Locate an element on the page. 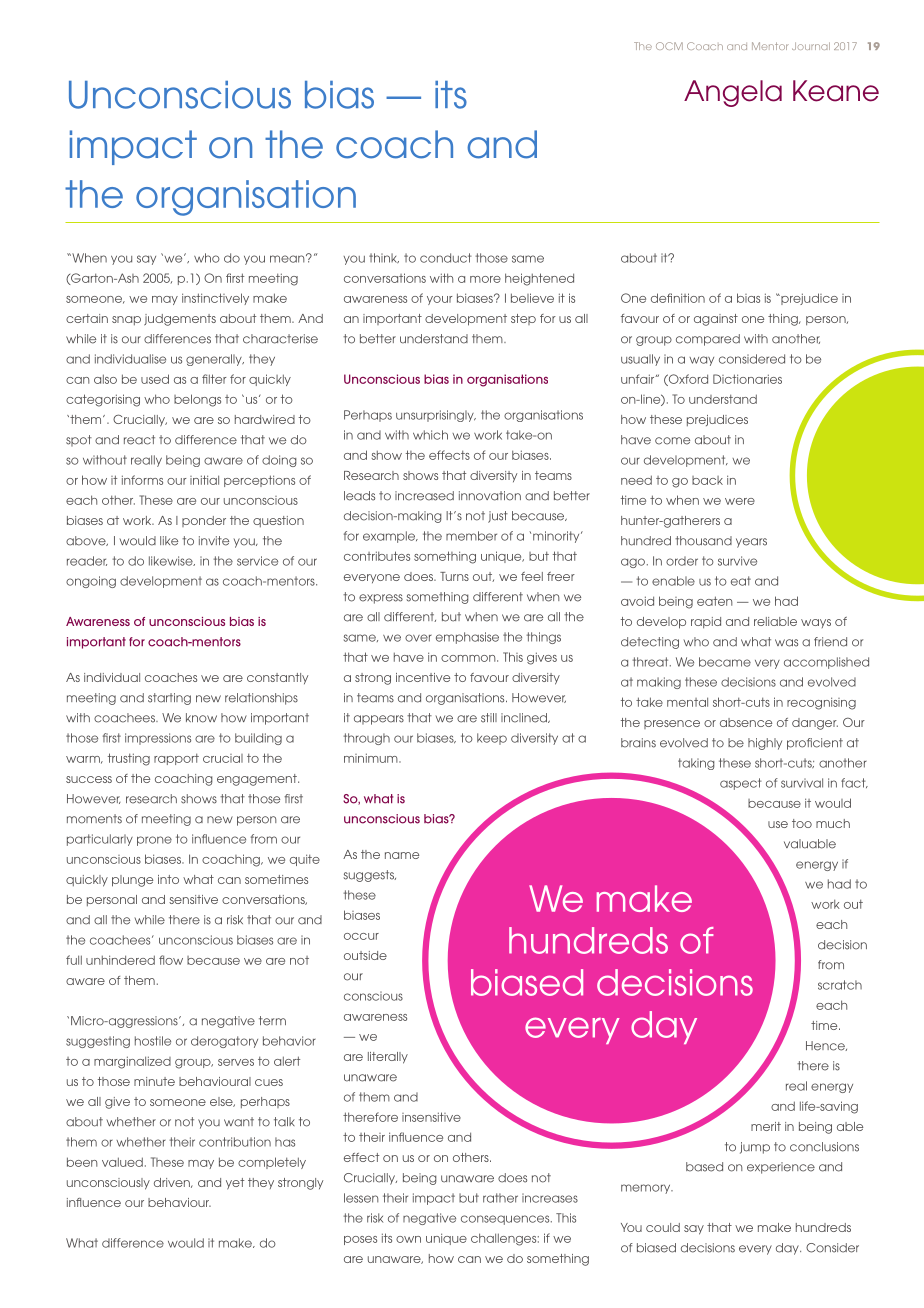 This page has height=1308, width=924. Dictionaries is located at coordinates (747, 379).
